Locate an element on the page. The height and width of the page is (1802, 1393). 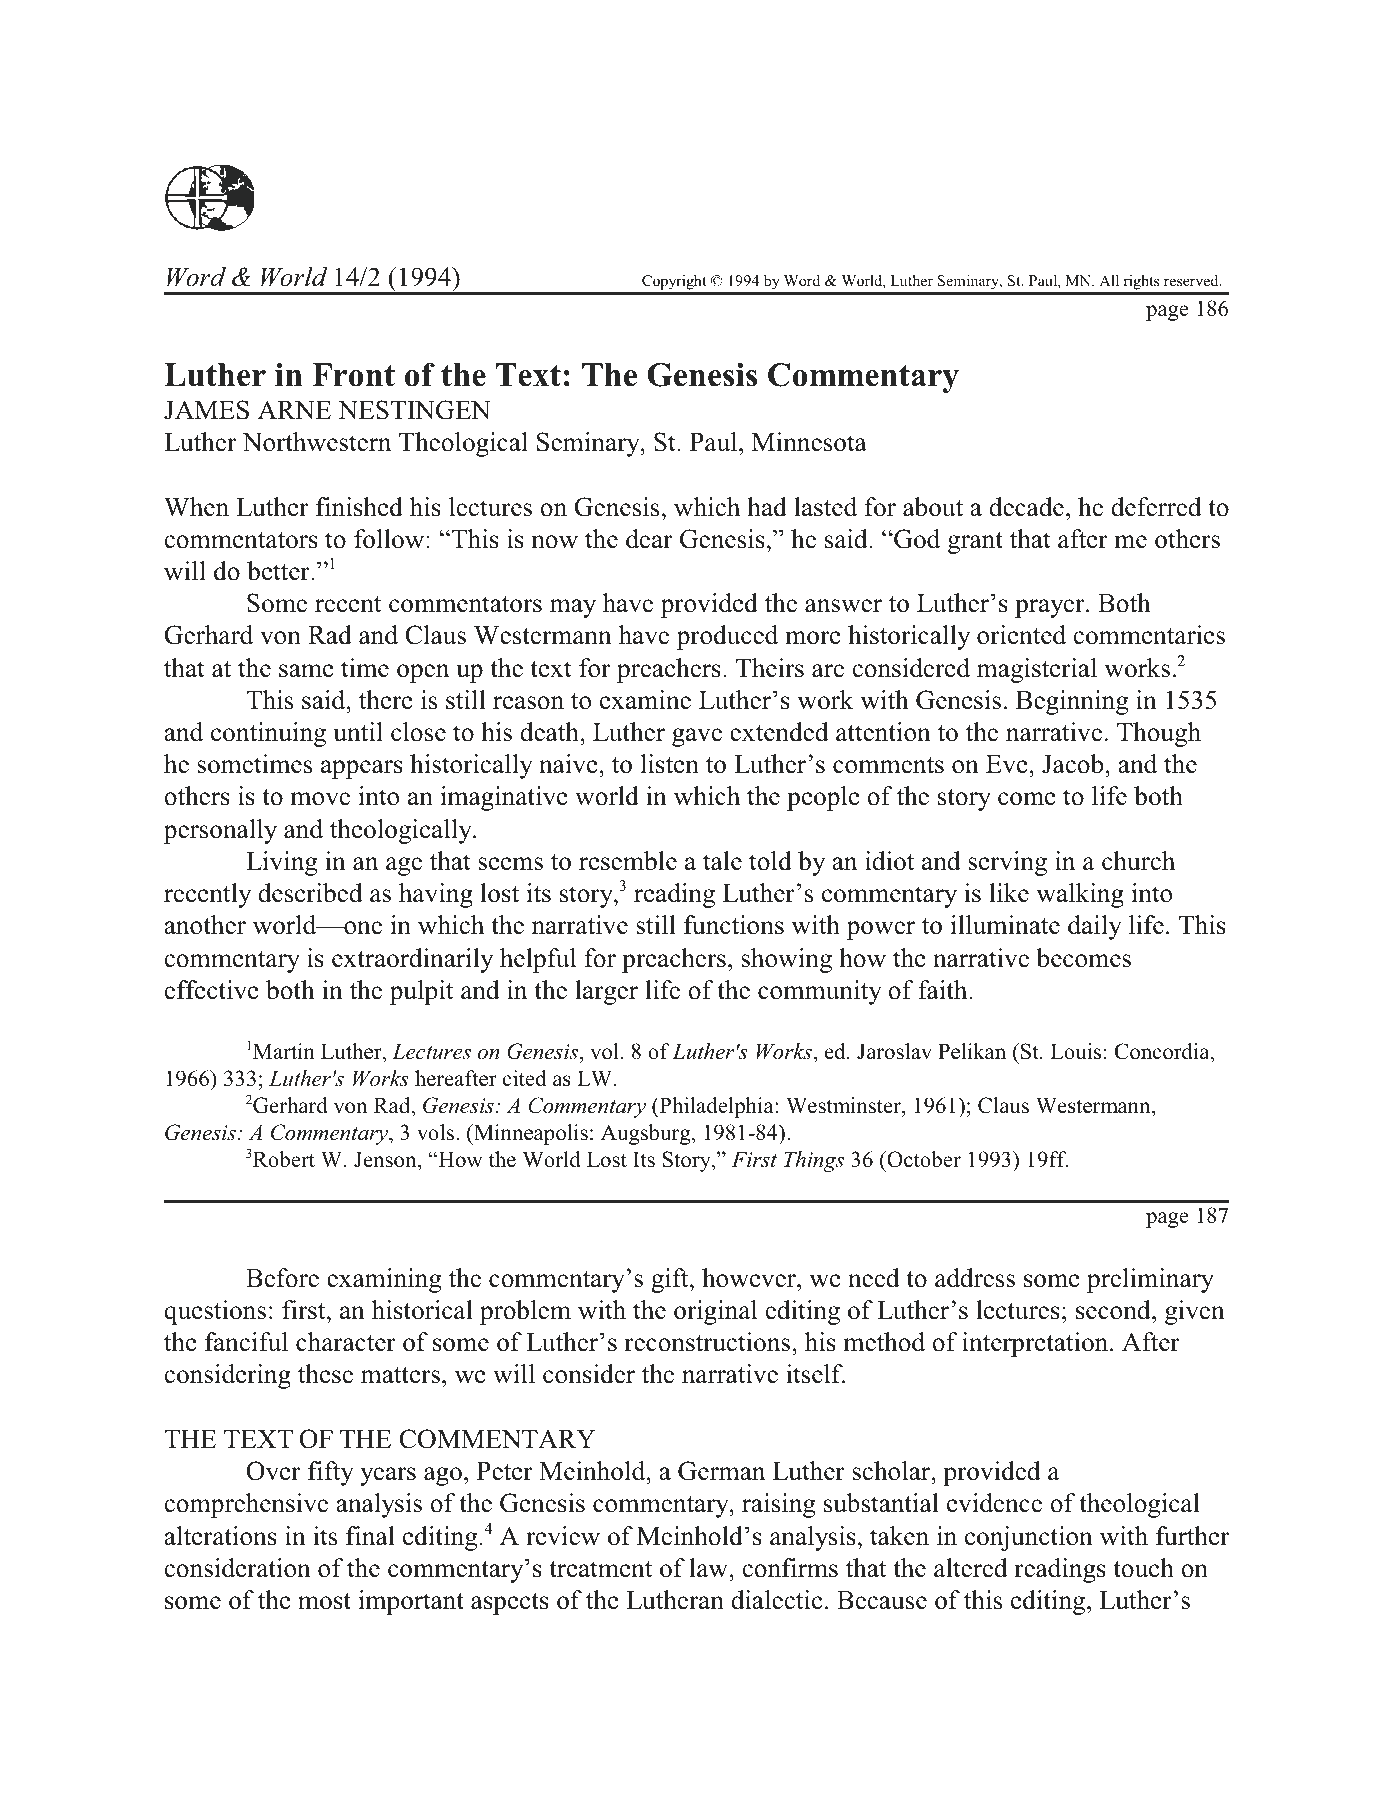
most is located at coordinates (324, 1601).
